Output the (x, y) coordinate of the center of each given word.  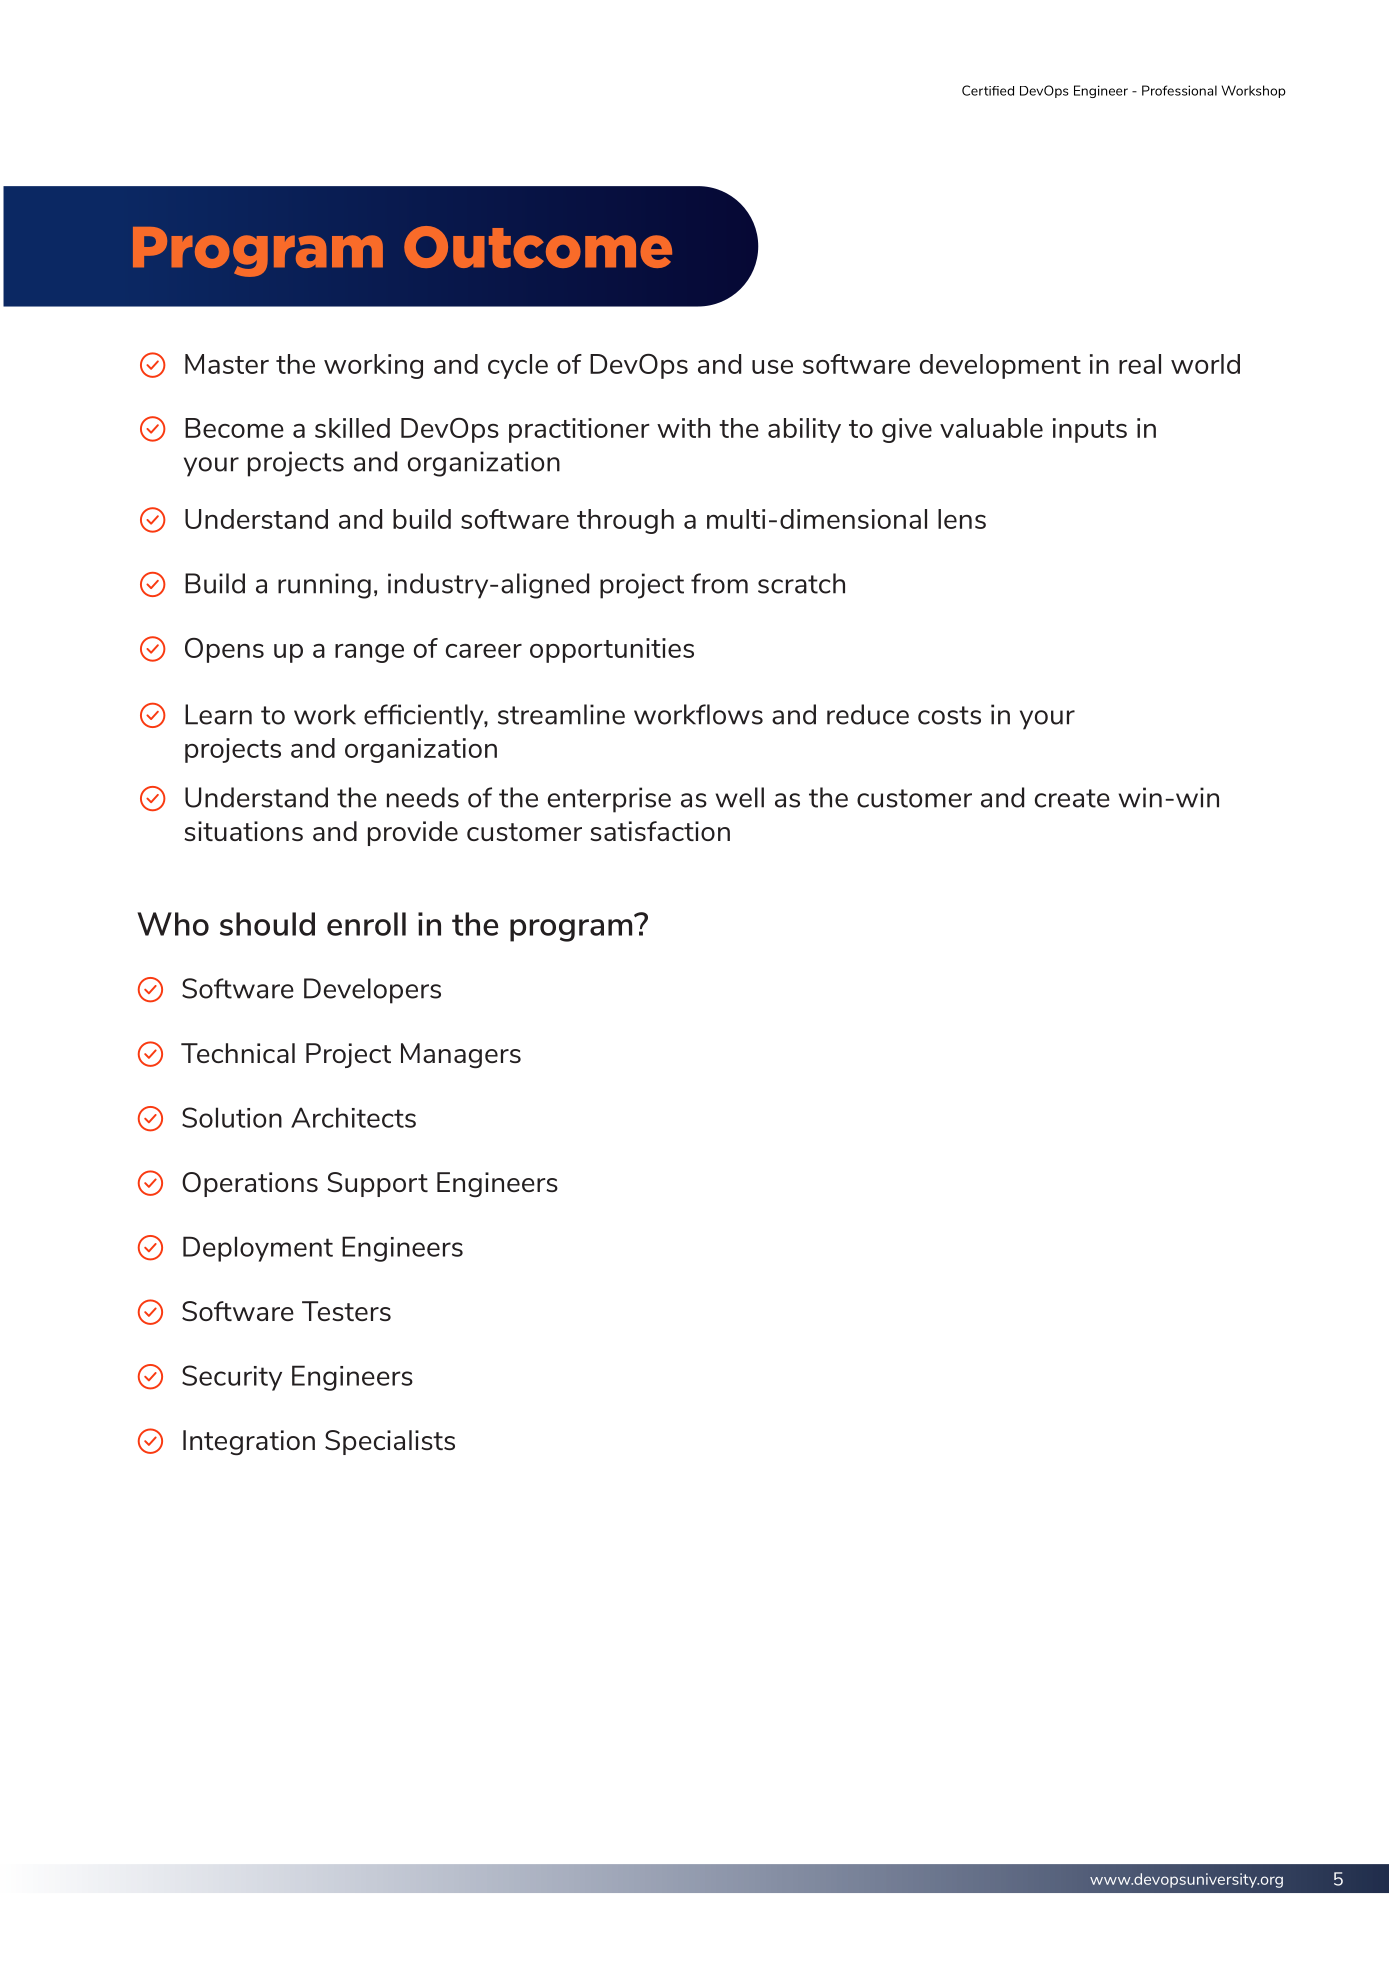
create (1072, 798)
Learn (218, 714)
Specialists (390, 1442)
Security (232, 1378)
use (772, 367)
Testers (346, 1311)
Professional (1179, 90)
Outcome (538, 247)
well (740, 797)
